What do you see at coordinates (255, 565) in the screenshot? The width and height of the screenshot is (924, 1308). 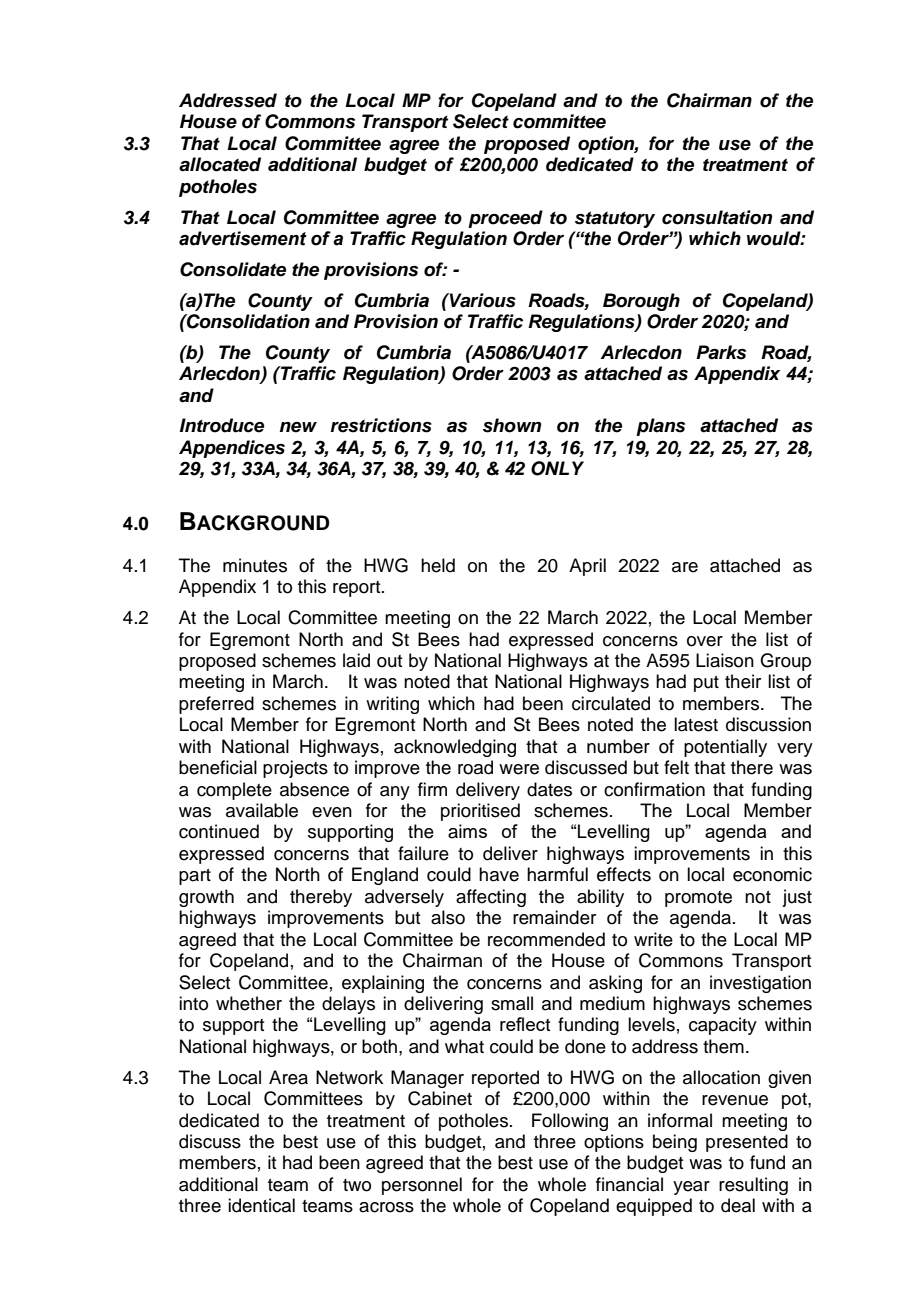 I see `minutes` at bounding box center [255, 565].
